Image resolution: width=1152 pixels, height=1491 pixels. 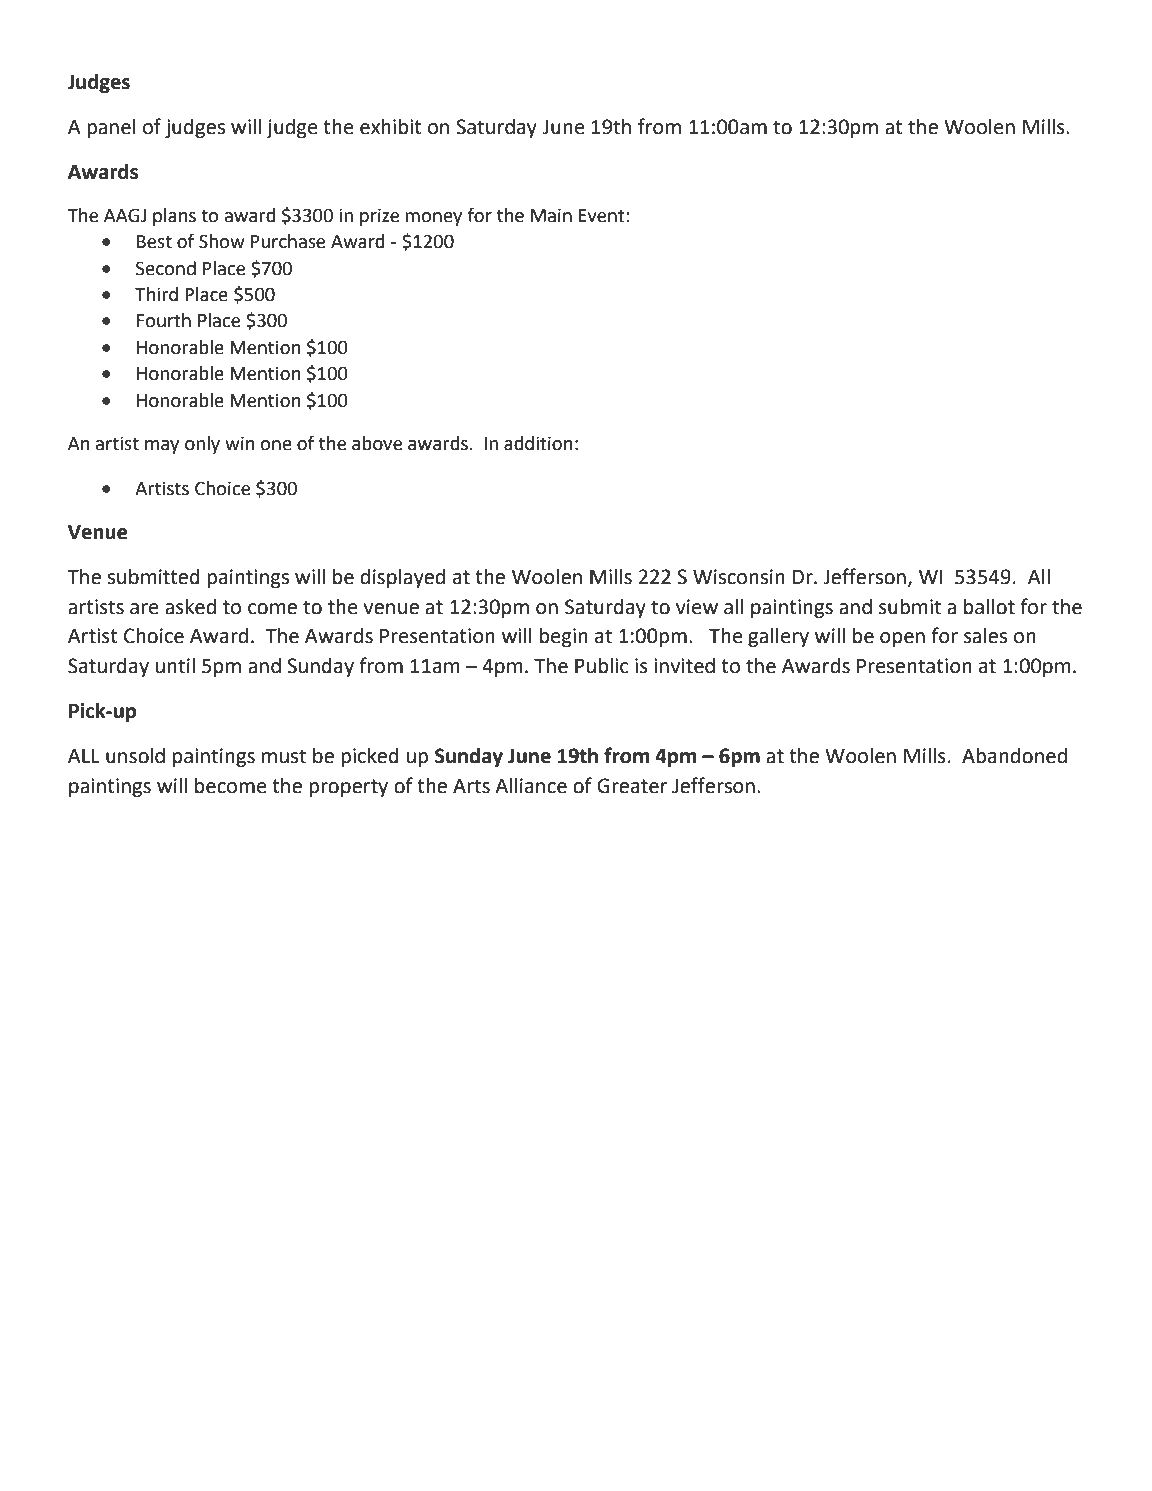 What do you see at coordinates (739, 577) in the screenshot?
I see `Wisconsin` at bounding box center [739, 577].
